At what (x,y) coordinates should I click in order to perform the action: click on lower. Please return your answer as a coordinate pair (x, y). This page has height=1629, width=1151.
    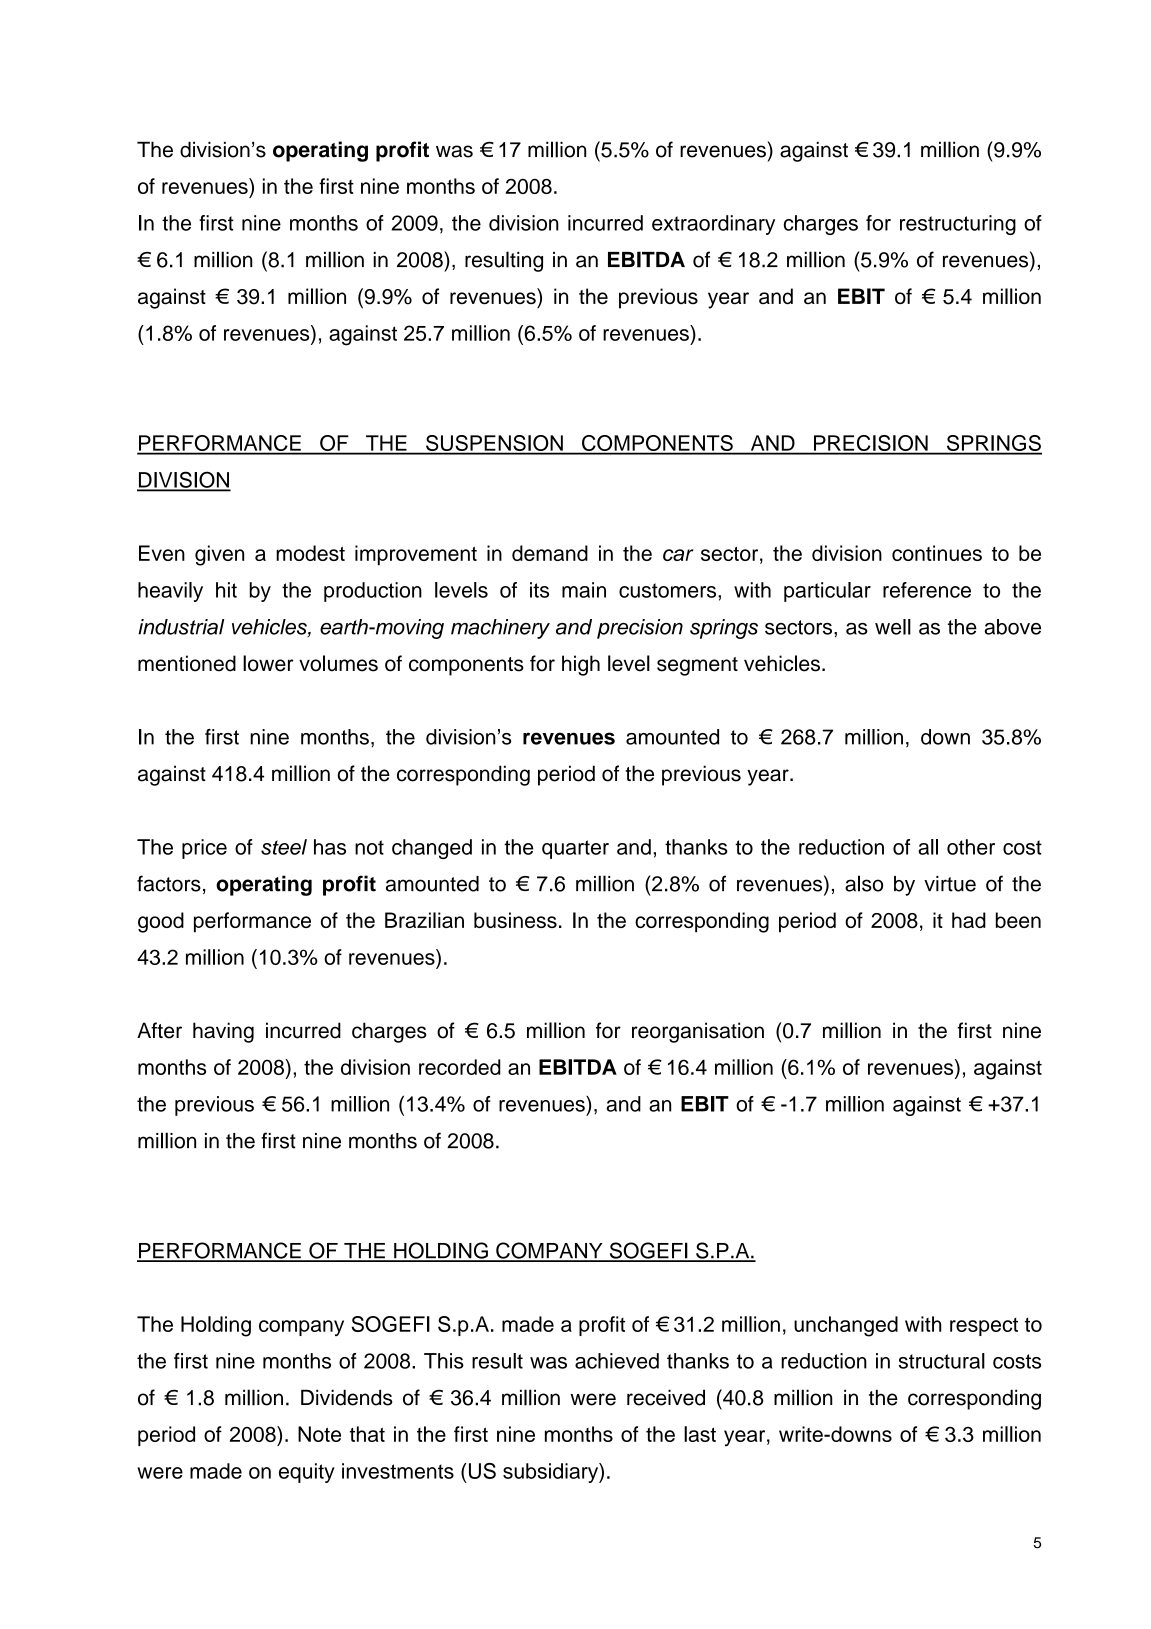
    Looking at the image, I should click on (268, 663).
